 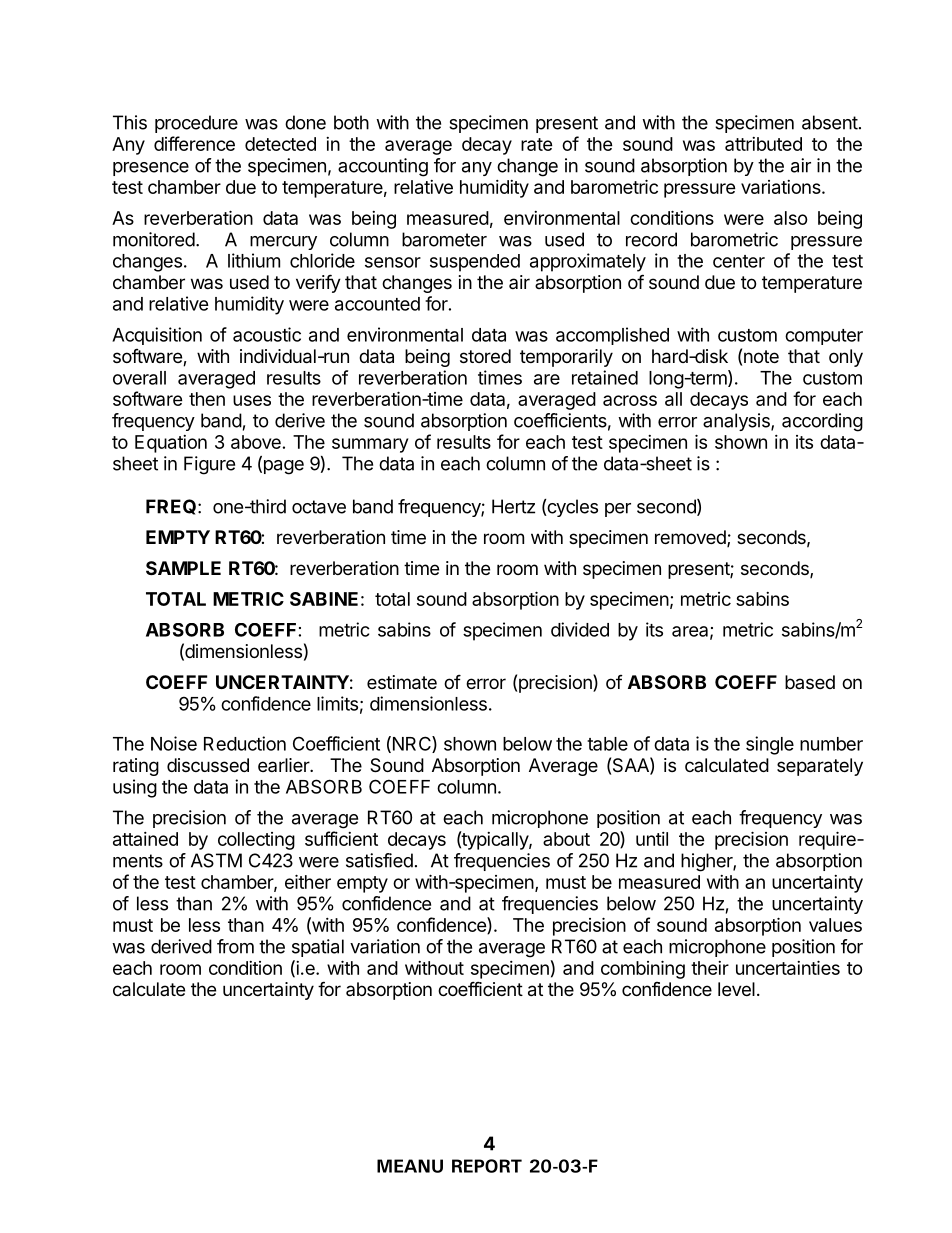 What do you see at coordinates (208, 765) in the screenshot?
I see `discussed` at bounding box center [208, 765].
